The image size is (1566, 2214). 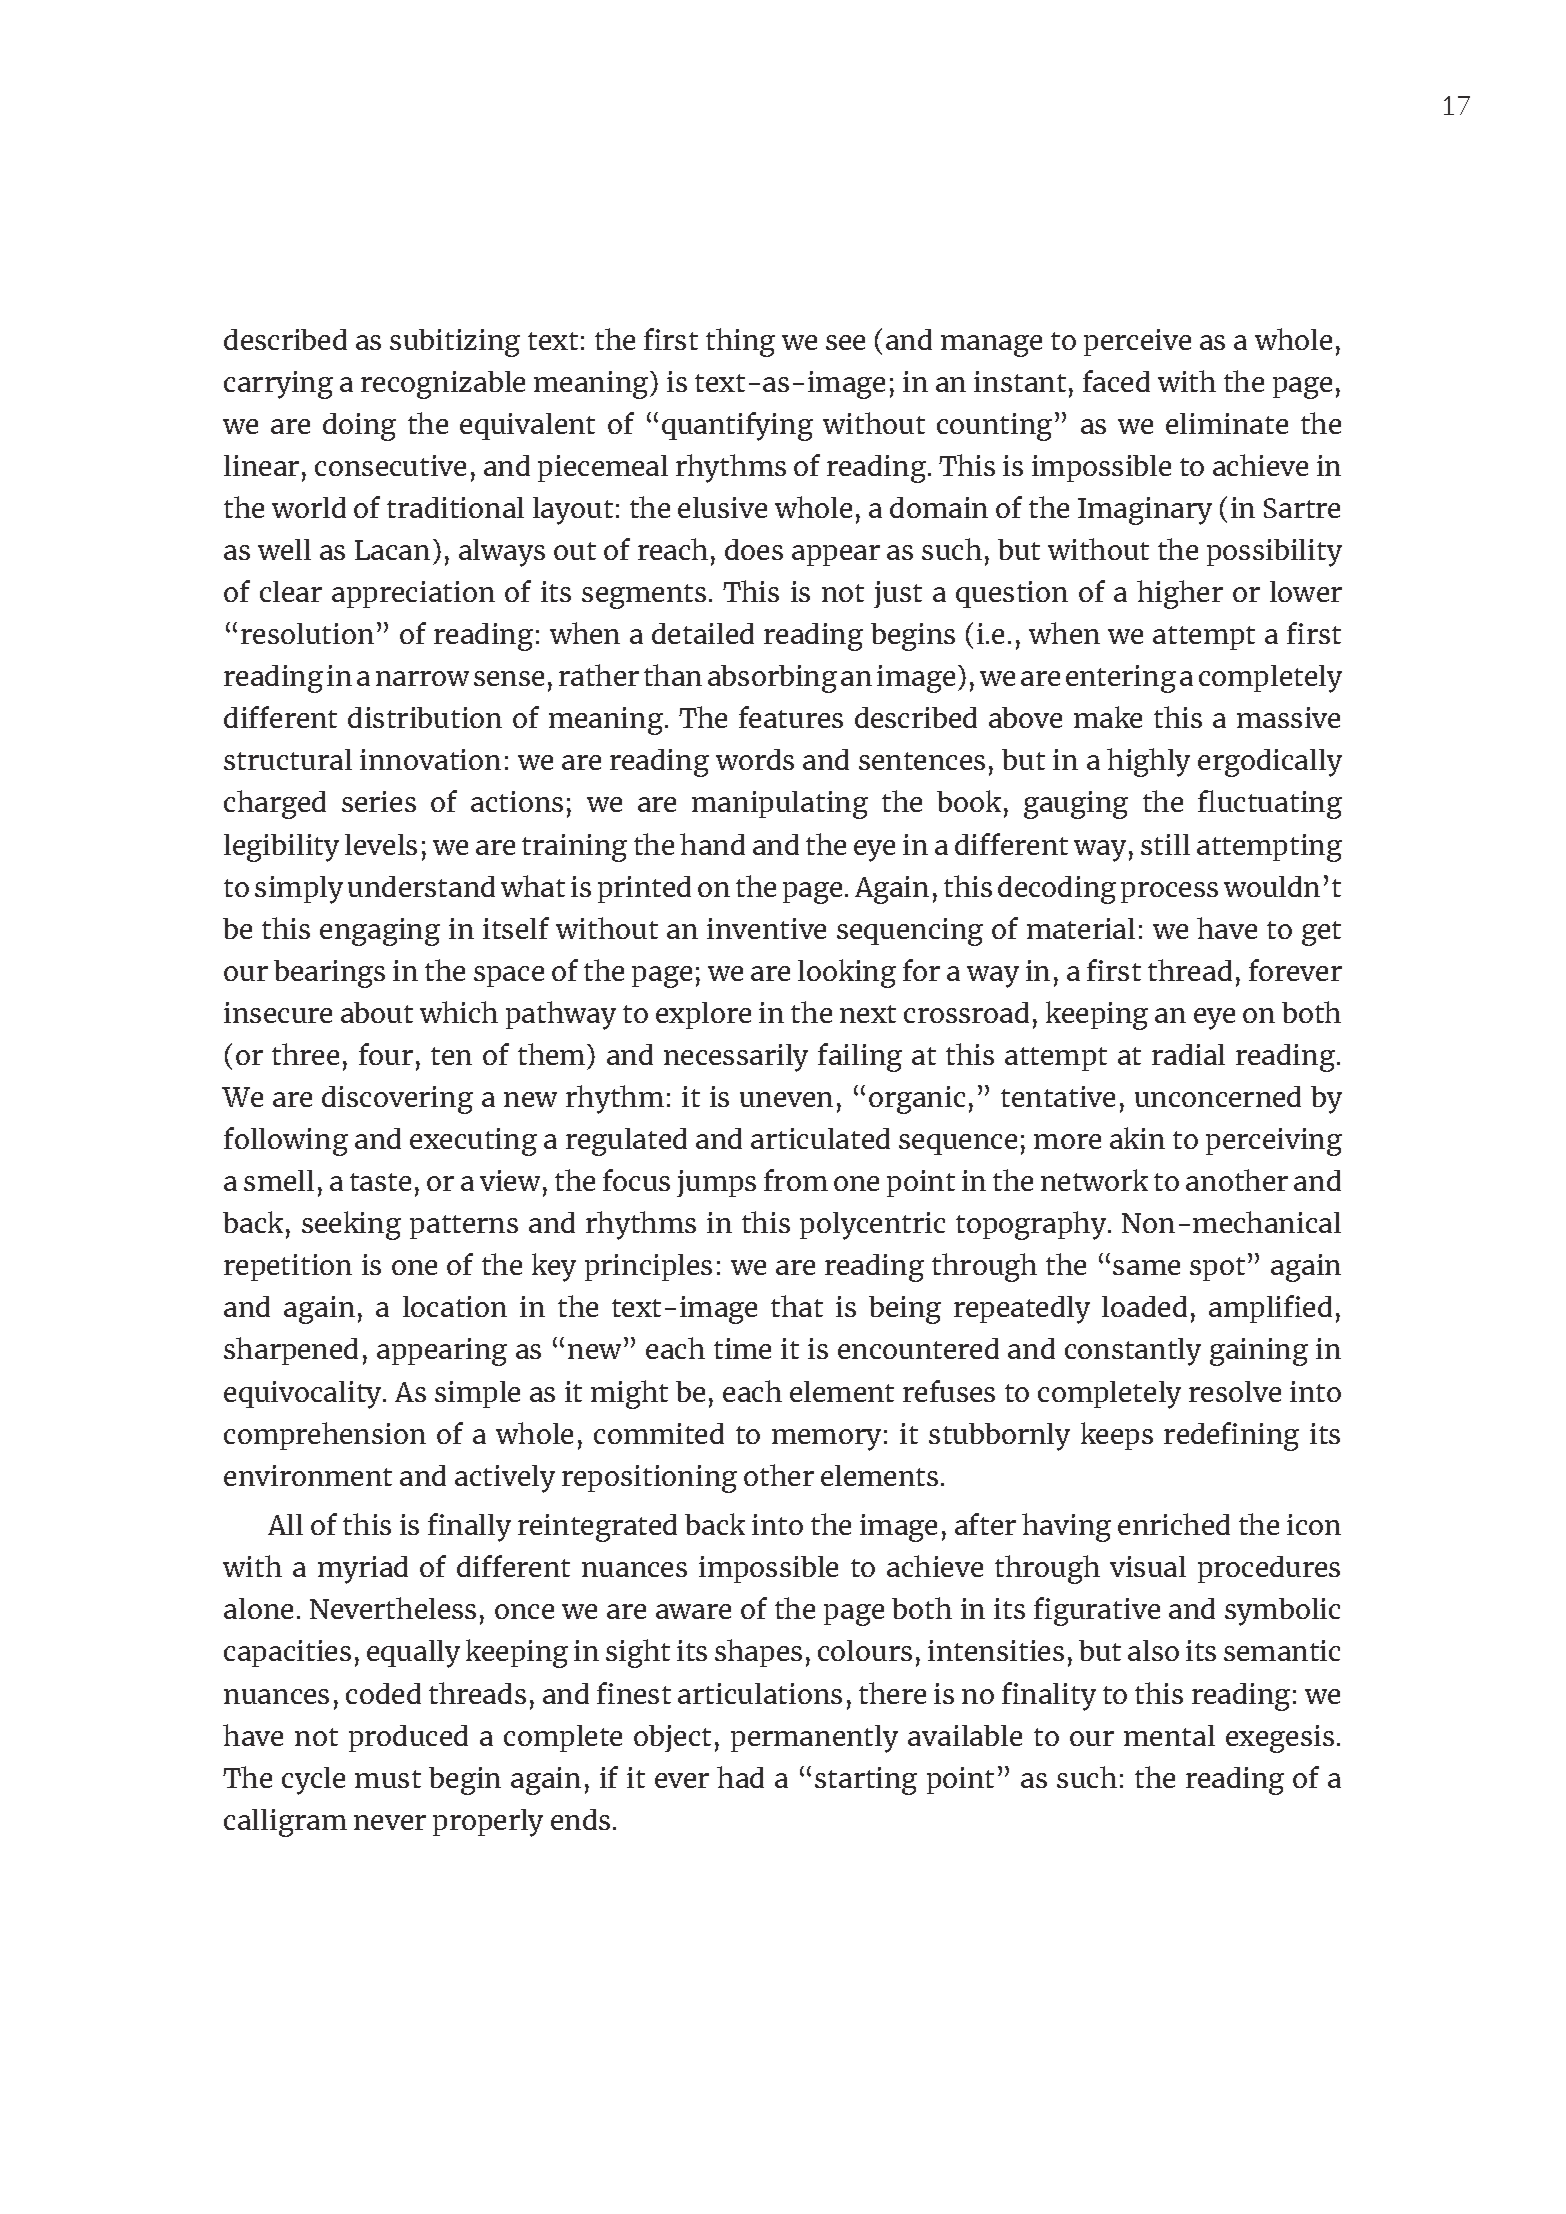 What do you see at coordinates (740, 1777) in the screenshot?
I see `had` at bounding box center [740, 1777].
